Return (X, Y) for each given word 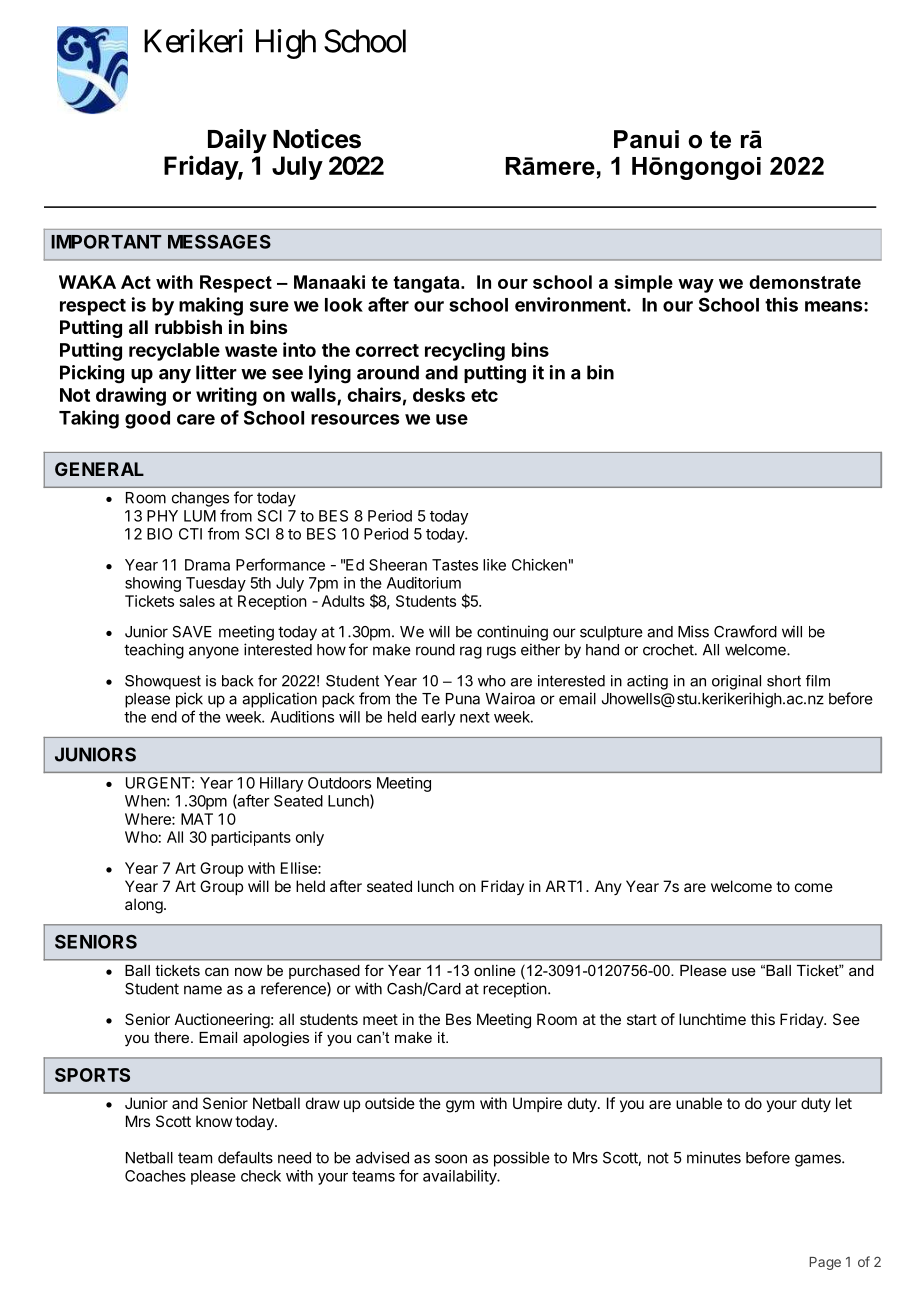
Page (825, 1263)
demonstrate (805, 282)
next (475, 717)
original (736, 682)
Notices (317, 139)
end (164, 717)
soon (451, 1159)
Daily (237, 141)
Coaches (155, 1176)
